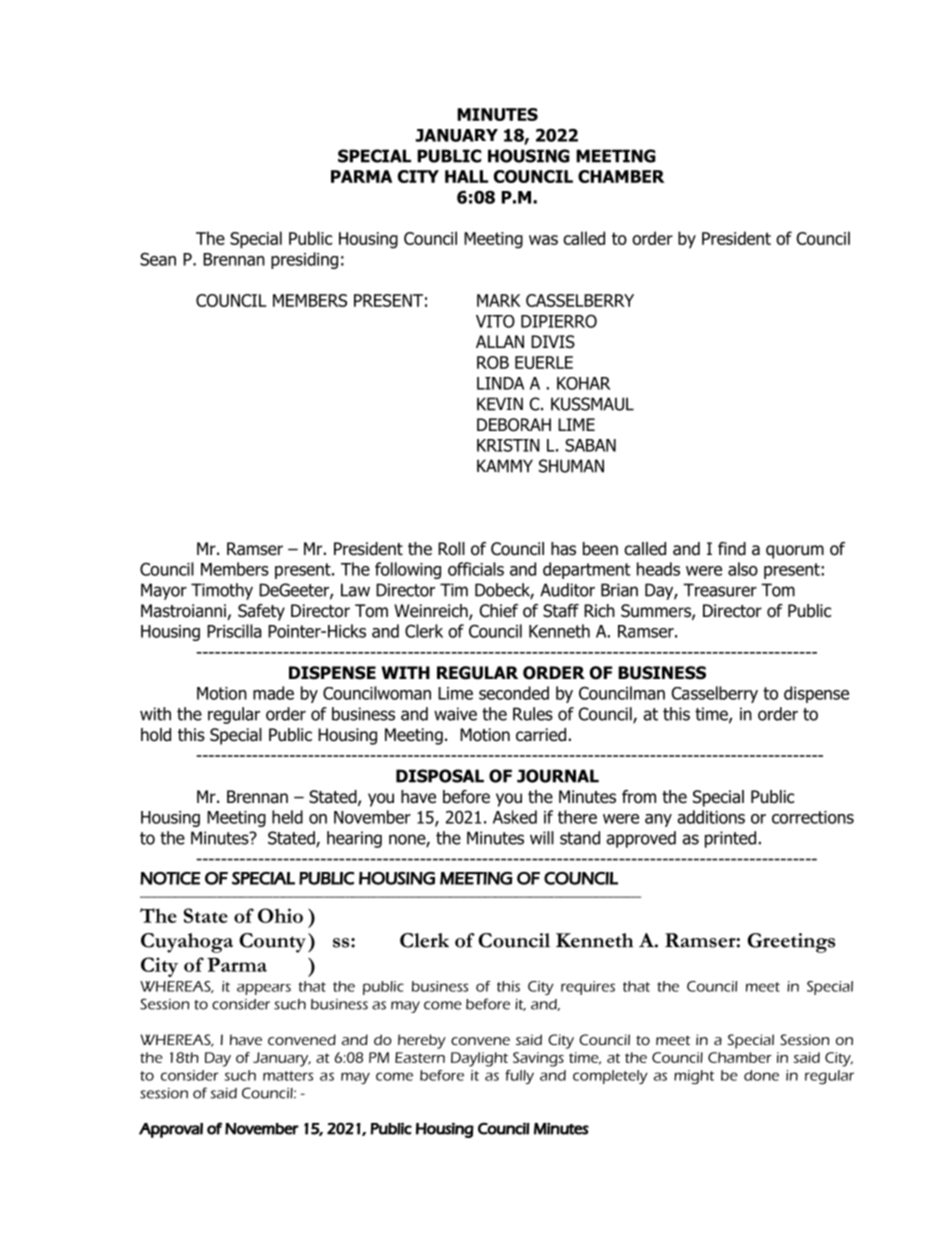  Describe the element at coordinates (288, 1076) in the screenshot. I see `matters` at that location.
